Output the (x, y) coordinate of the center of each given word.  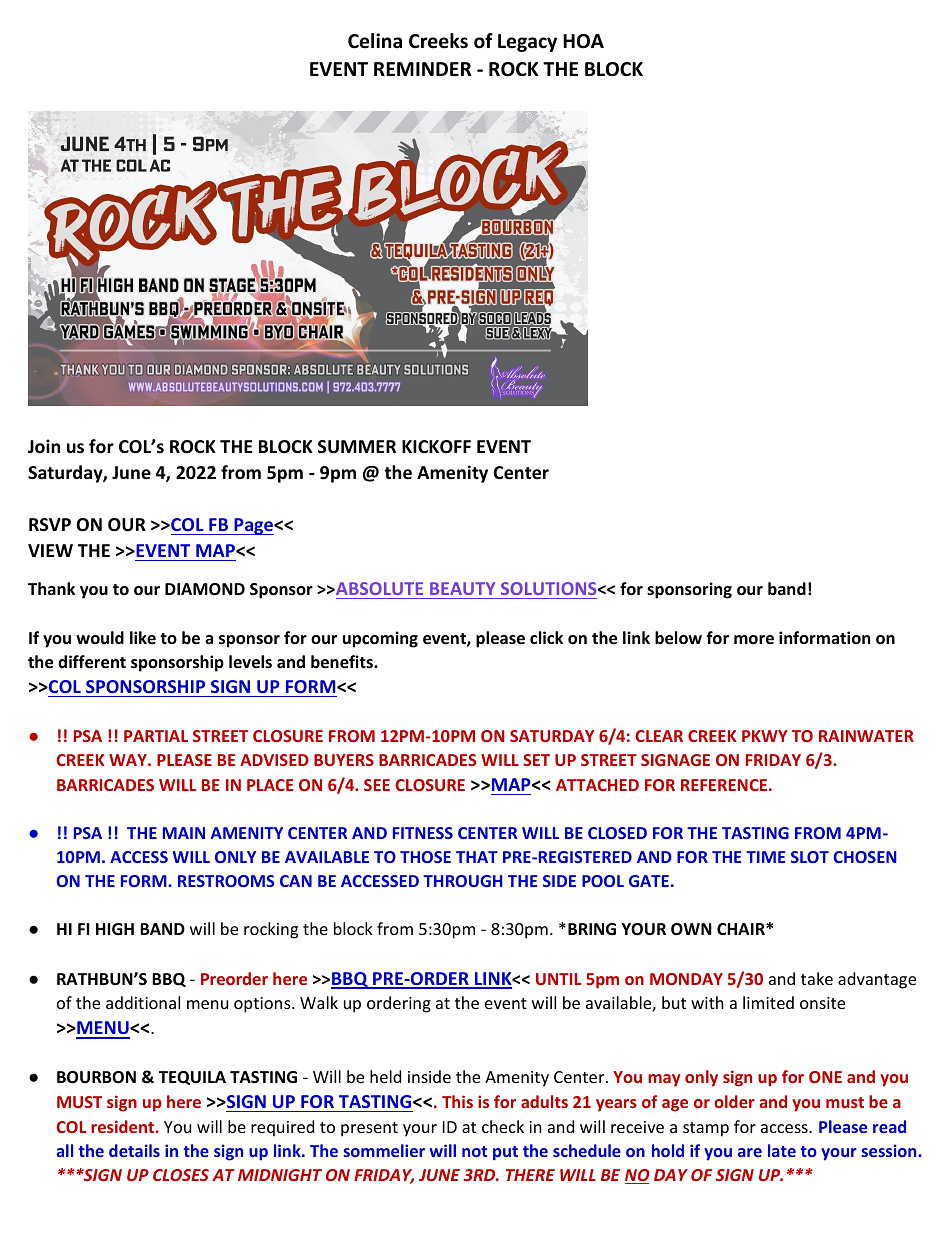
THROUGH (462, 881)
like (143, 637)
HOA (583, 41)
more (754, 640)
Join (44, 446)
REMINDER (422, 69)
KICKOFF (436, 447)
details (134, 1150)
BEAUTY (463, 590)
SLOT (810, 857)
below (678, 638)
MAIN (184, 833)
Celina (375, 41)
